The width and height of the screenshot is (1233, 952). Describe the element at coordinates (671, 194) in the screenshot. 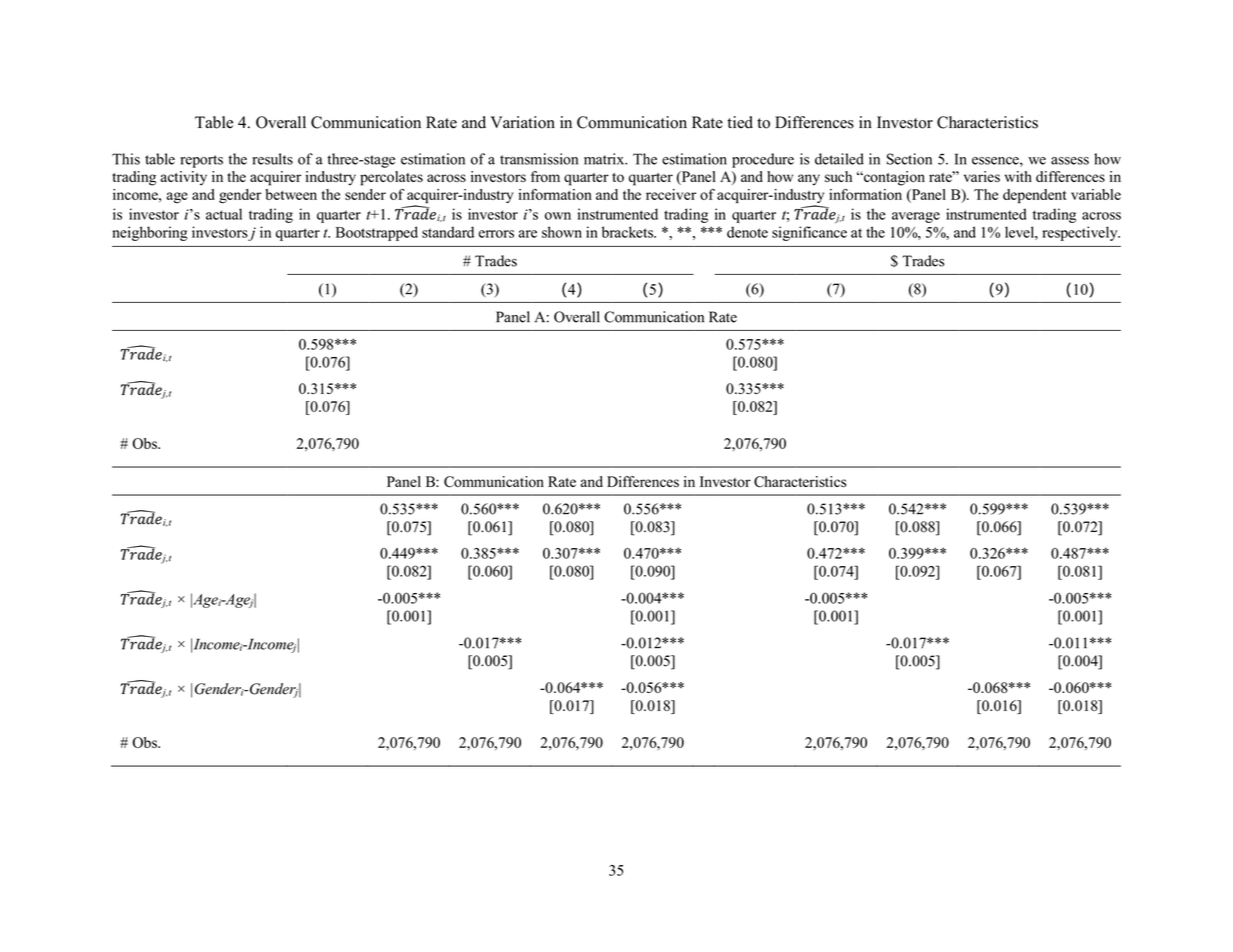

I see `receiver` at that location.
